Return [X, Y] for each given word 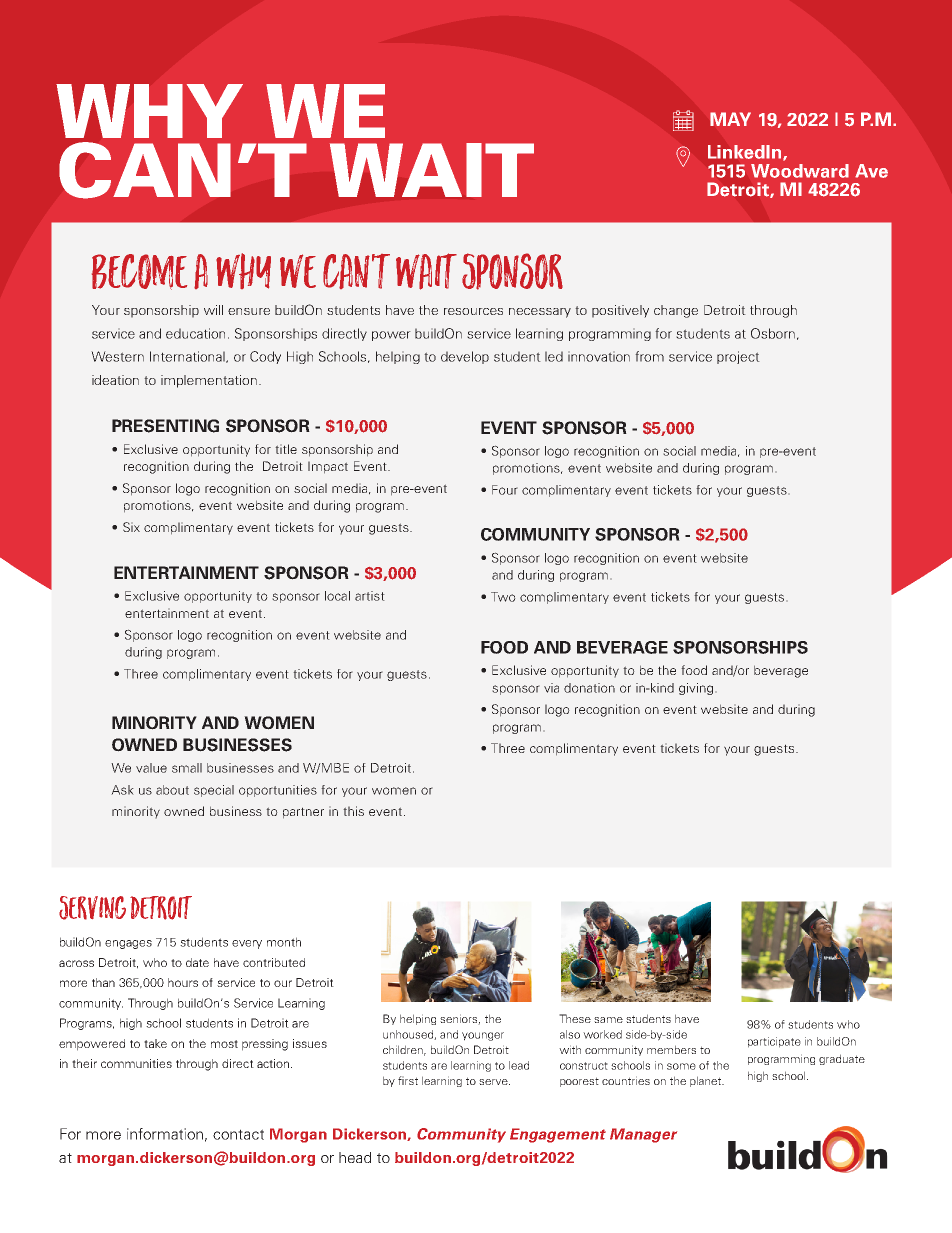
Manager [643, 1135]
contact [238, 1134]
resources [473, 311]
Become [139, 272]
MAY [730, 119]
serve [494, 1082]
